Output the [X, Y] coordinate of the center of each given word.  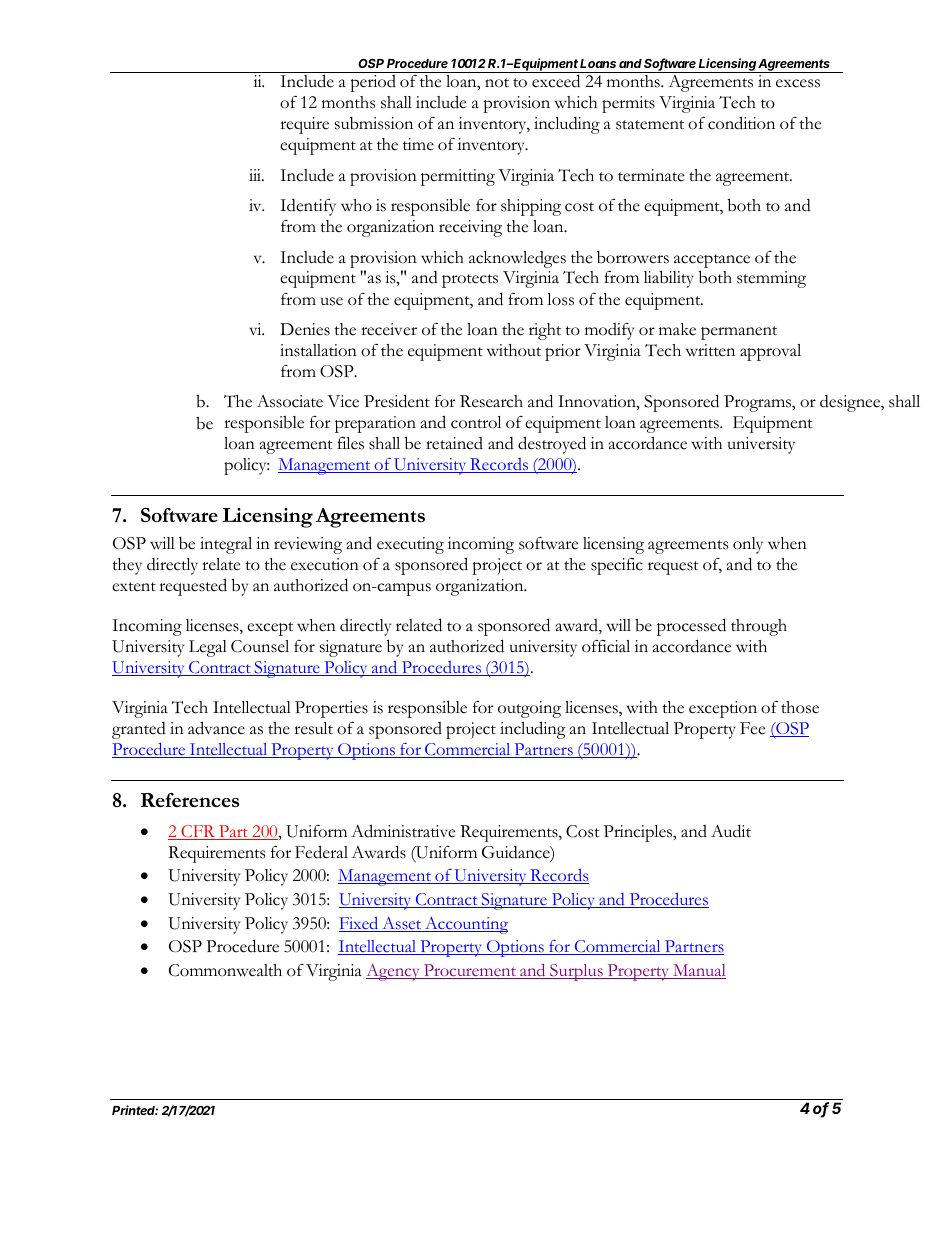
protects [470, 281]
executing [410, 545]
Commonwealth [225, 970]
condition [741, 123]
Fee [752, 728]
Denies [305, 329]
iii [256, 175]
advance [216, 728]
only [748, 545]
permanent [739, 333]
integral [226, 545]
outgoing [529, 709]
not [497, 83]
